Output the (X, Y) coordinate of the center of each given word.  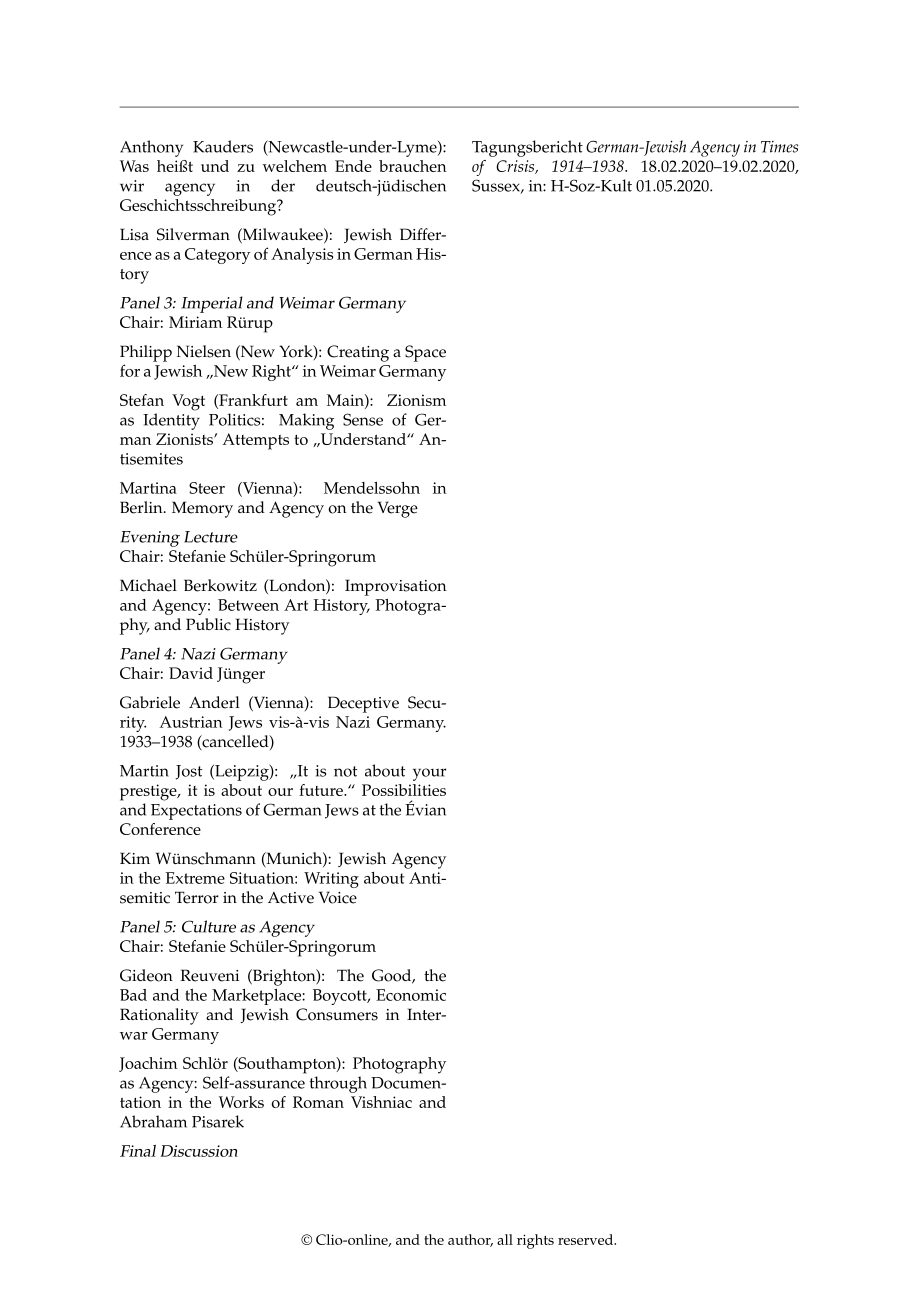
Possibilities (404, 790)
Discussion (199, 1151)
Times (779, 147)
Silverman (193, 234)
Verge (398, 509)
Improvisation (395, 587)
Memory (202, 509)
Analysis (302, 256)
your (429, 774)
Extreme (195, 878)
